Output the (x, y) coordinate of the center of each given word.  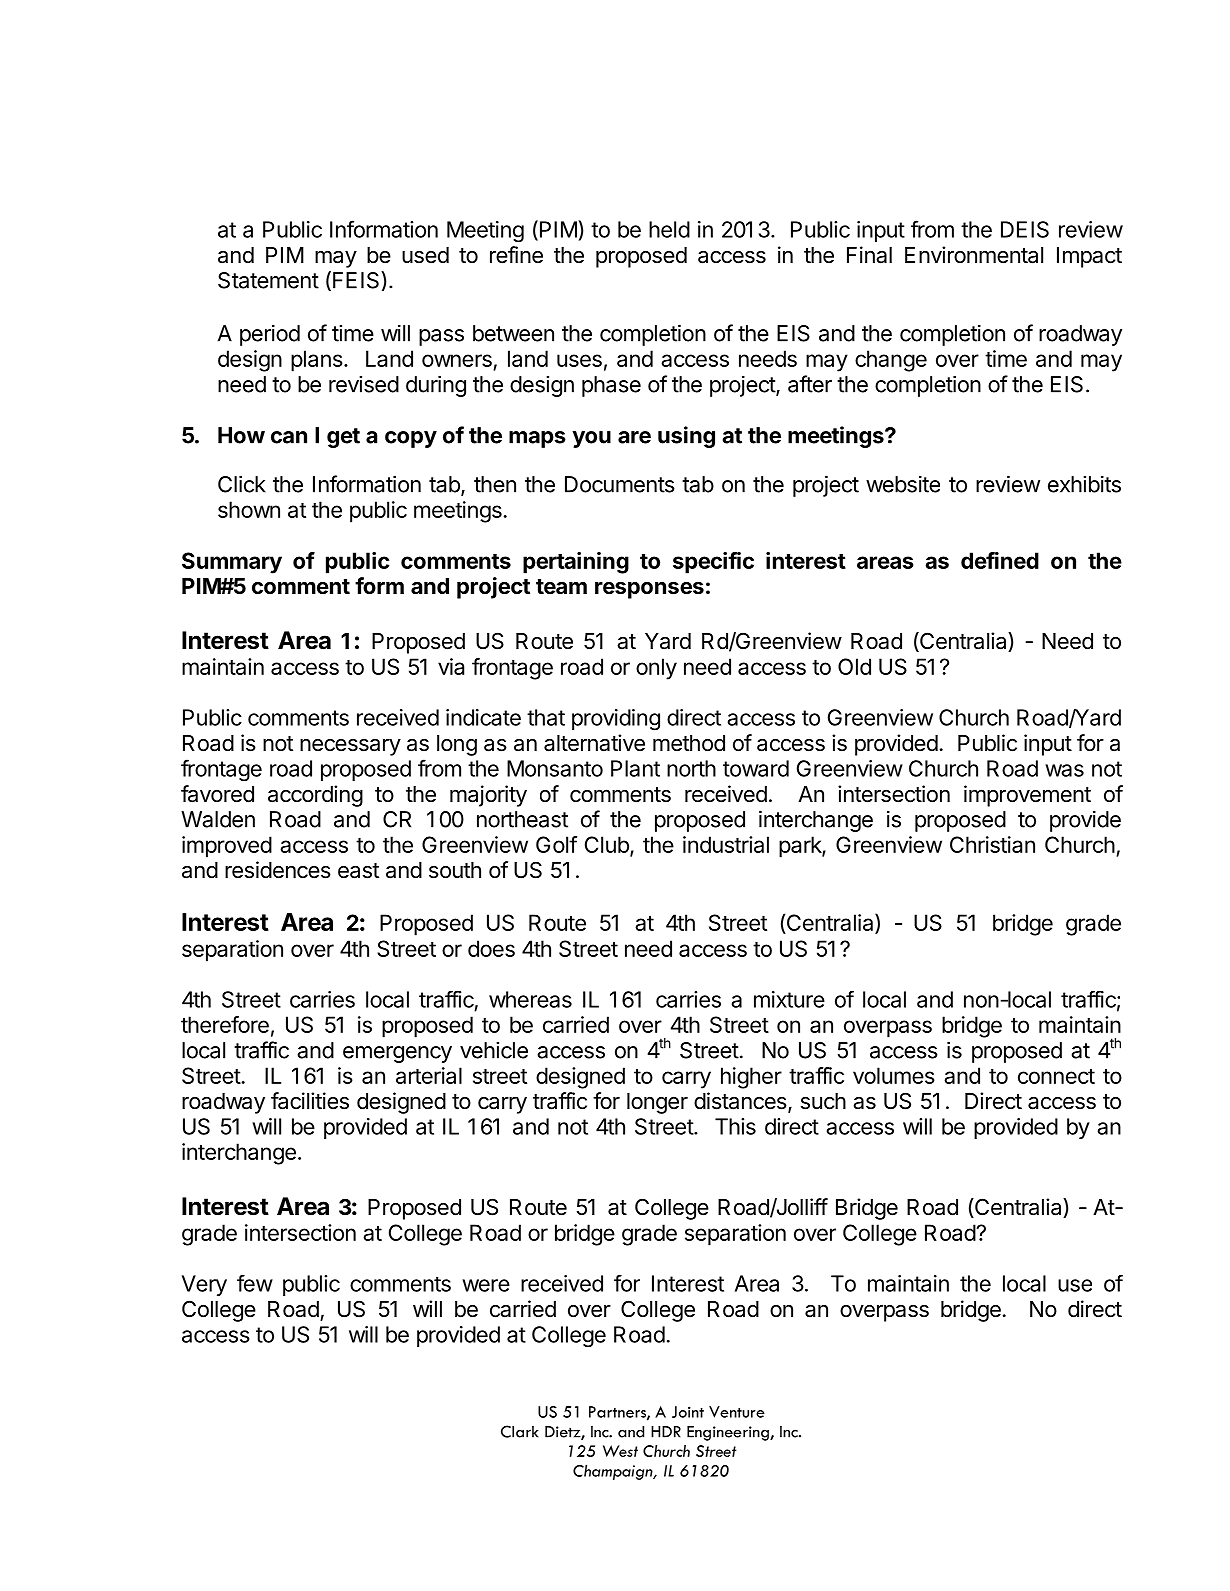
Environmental (974, 255)
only (656, 669)
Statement (268, 280)
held (669, 229)
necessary (350, 747)
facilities (310, 1101)
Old (854, 666)
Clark (520, 1431)
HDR (666, 1432)
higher (751, 1078)
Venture (737, 1412)
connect (1056, 1076)
